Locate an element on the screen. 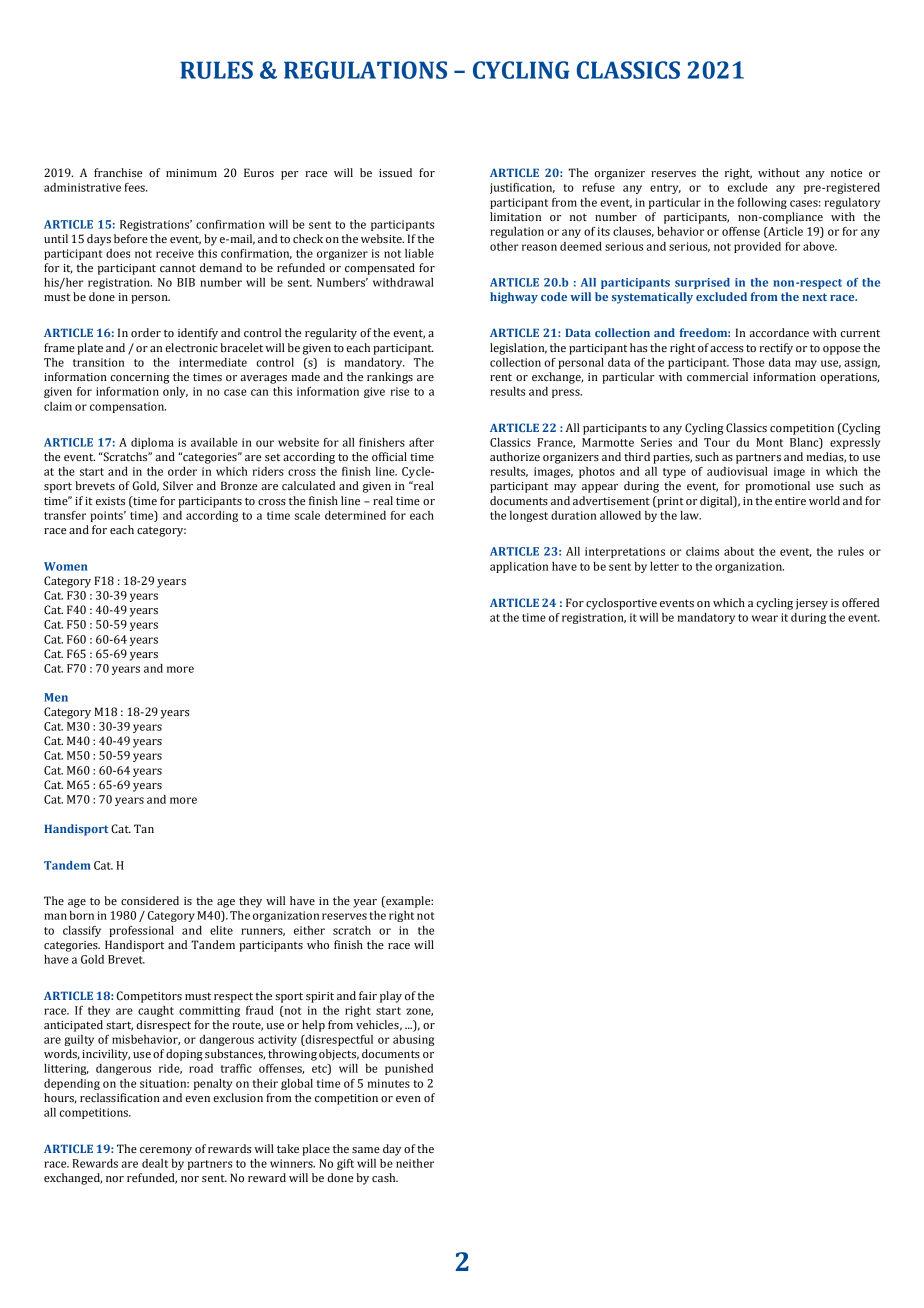  exists is located at coordinates (110, 501).
